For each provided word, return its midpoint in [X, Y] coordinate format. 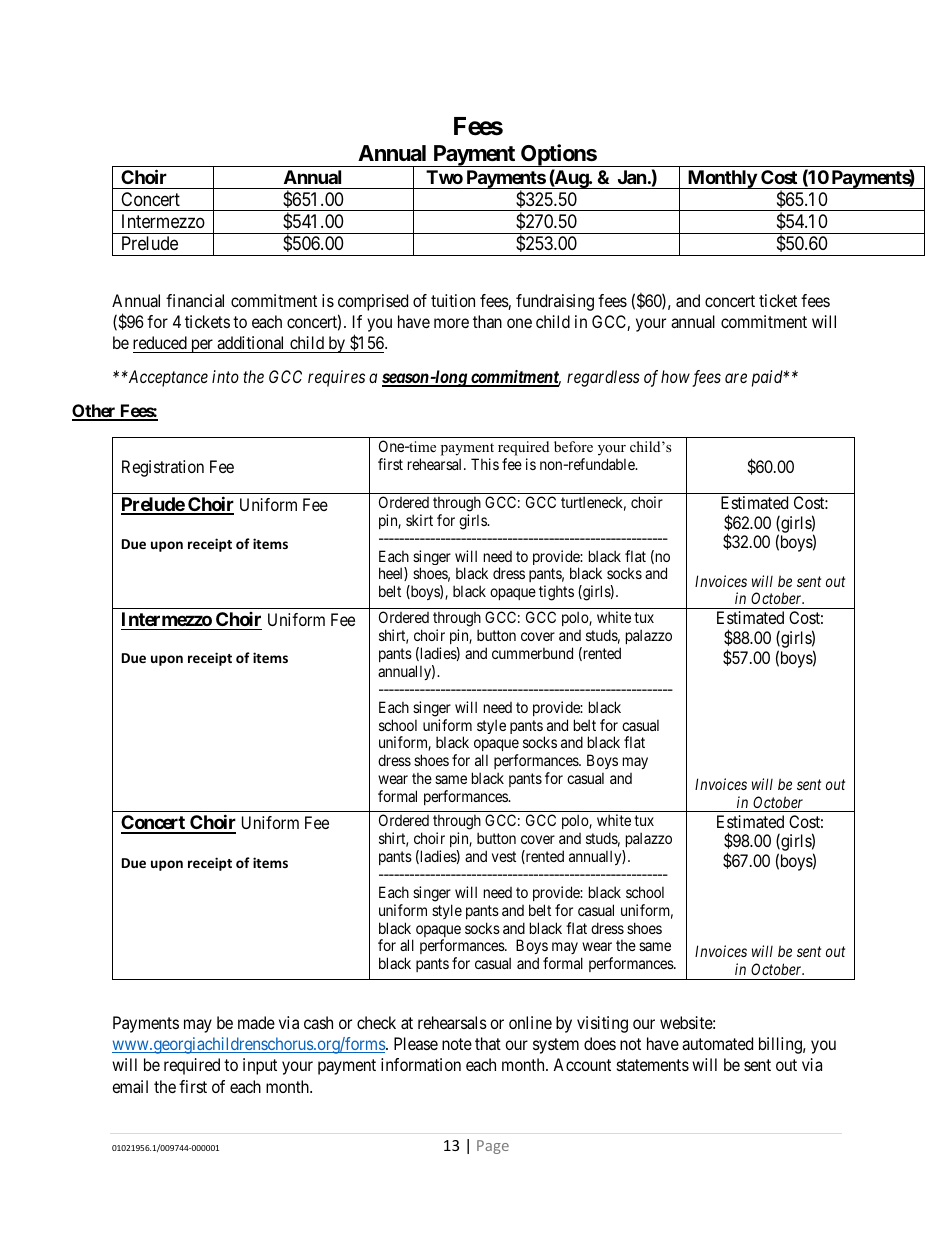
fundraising [555, 302]
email [130, 1086]
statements [653, 1065]
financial [195, 300]
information [421, 1064]
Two [444, 177]
